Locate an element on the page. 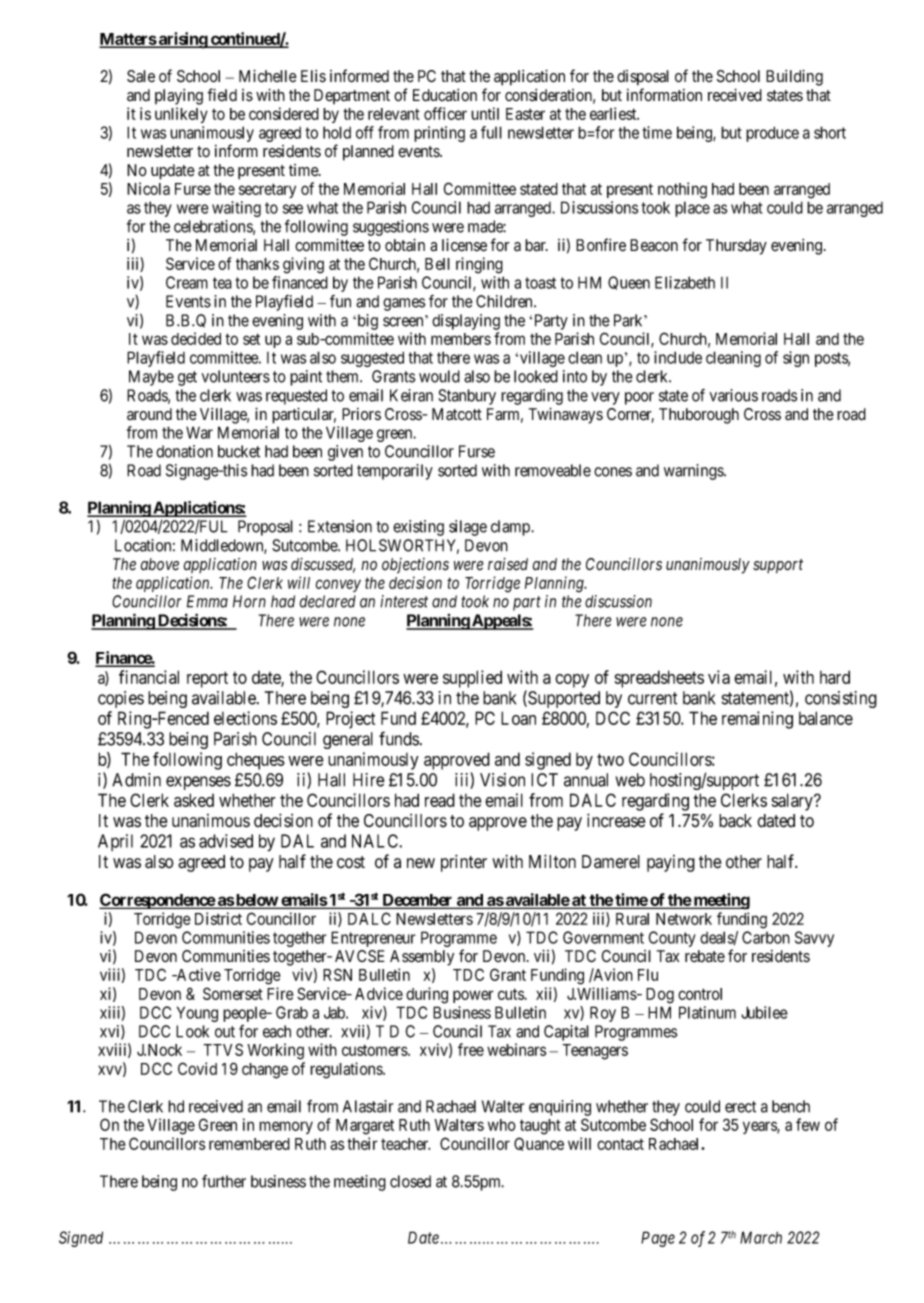 The height and width of the document is (1303, 924). further is located at coordinates (224, 1181).
